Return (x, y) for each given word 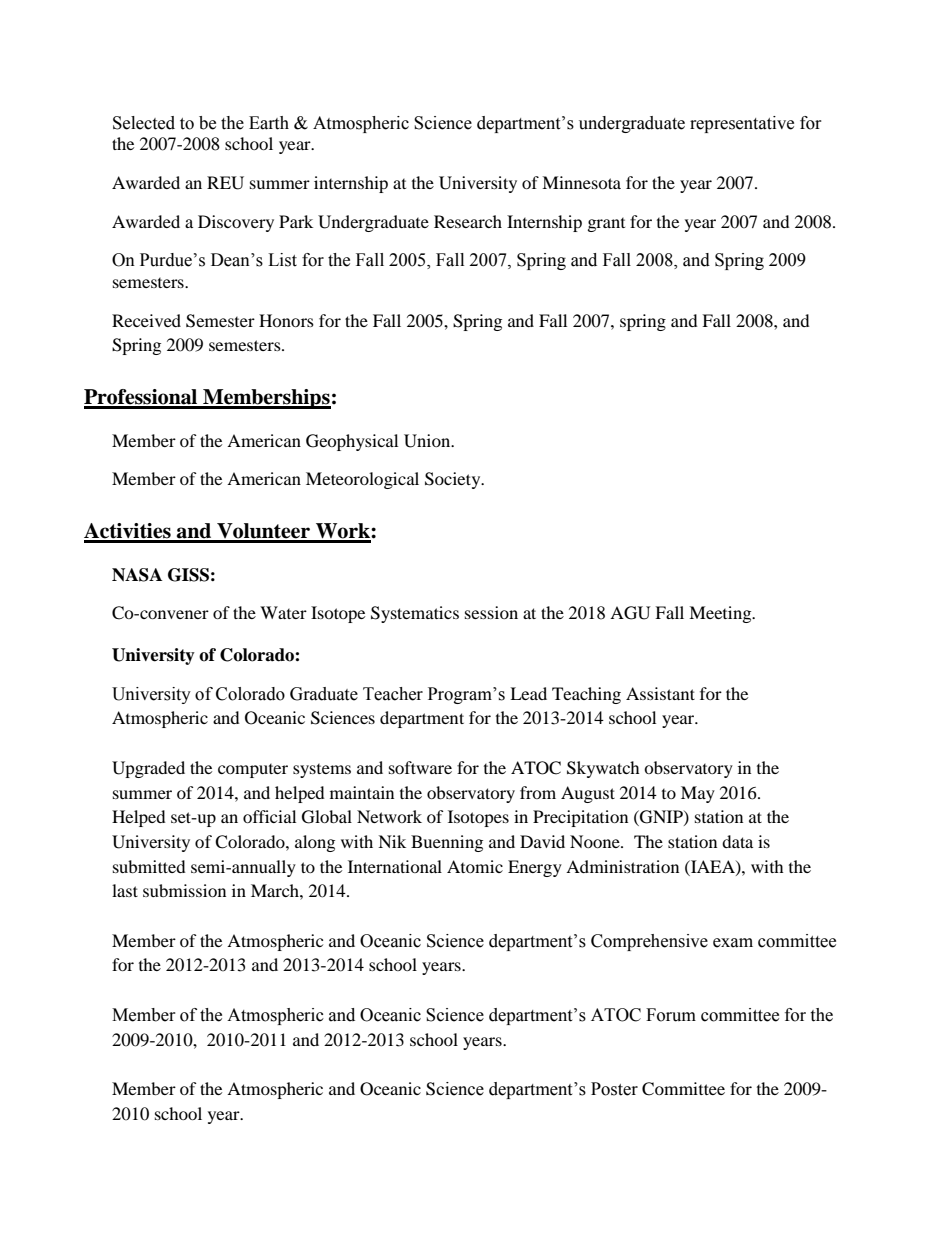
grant (606, 225)
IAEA (713, 867)
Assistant (660, 693)
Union (428, 441)
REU (225, 183)
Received (146, 320)
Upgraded (148, 769)
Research (468, 221)
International (395, 866)
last (125, 890)
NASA (137, 575)
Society (454, 480)
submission (184, 890)
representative (742, 124)
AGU (630, 613)
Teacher (393, 694)
